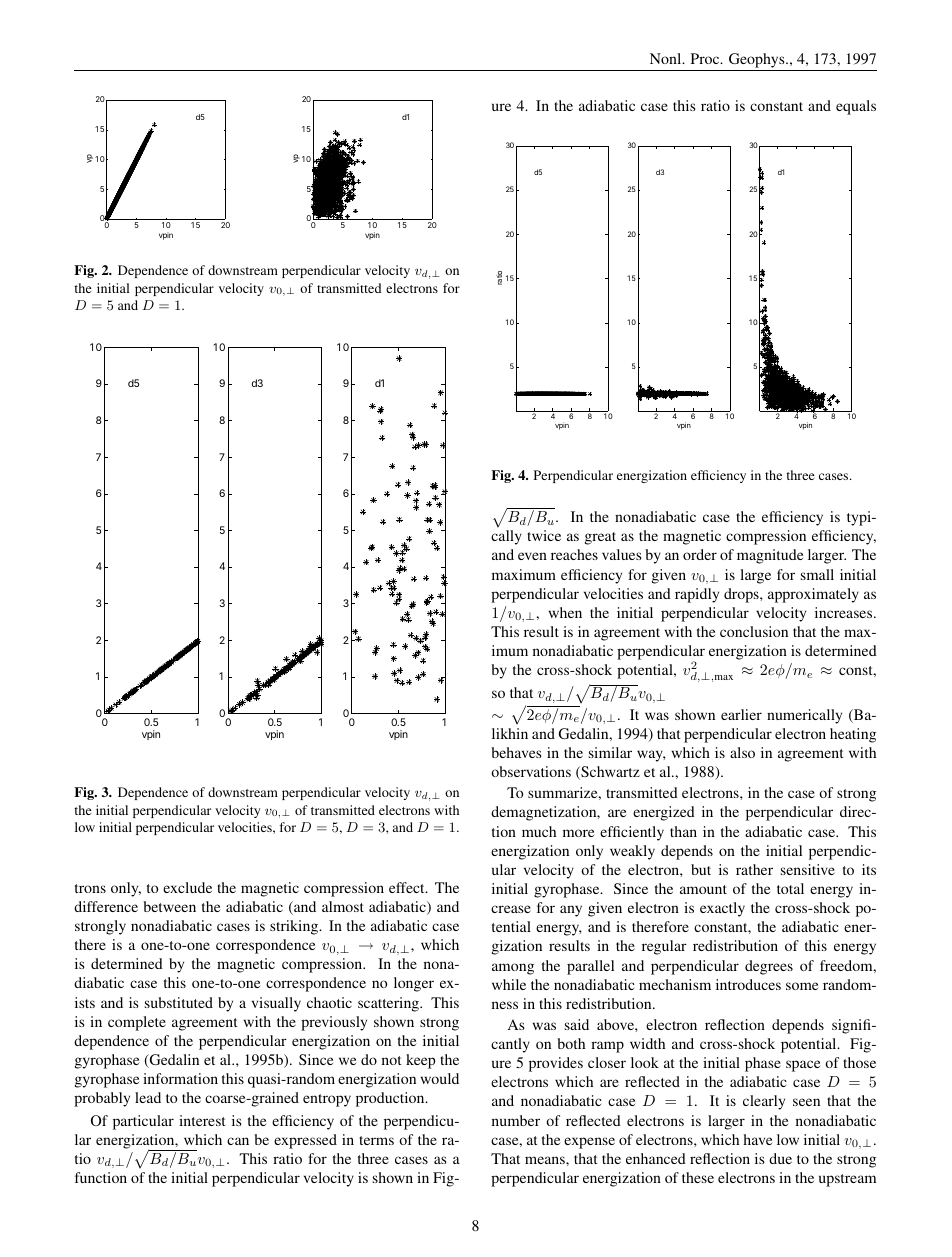  I want to click on also, so click(742, 752).
